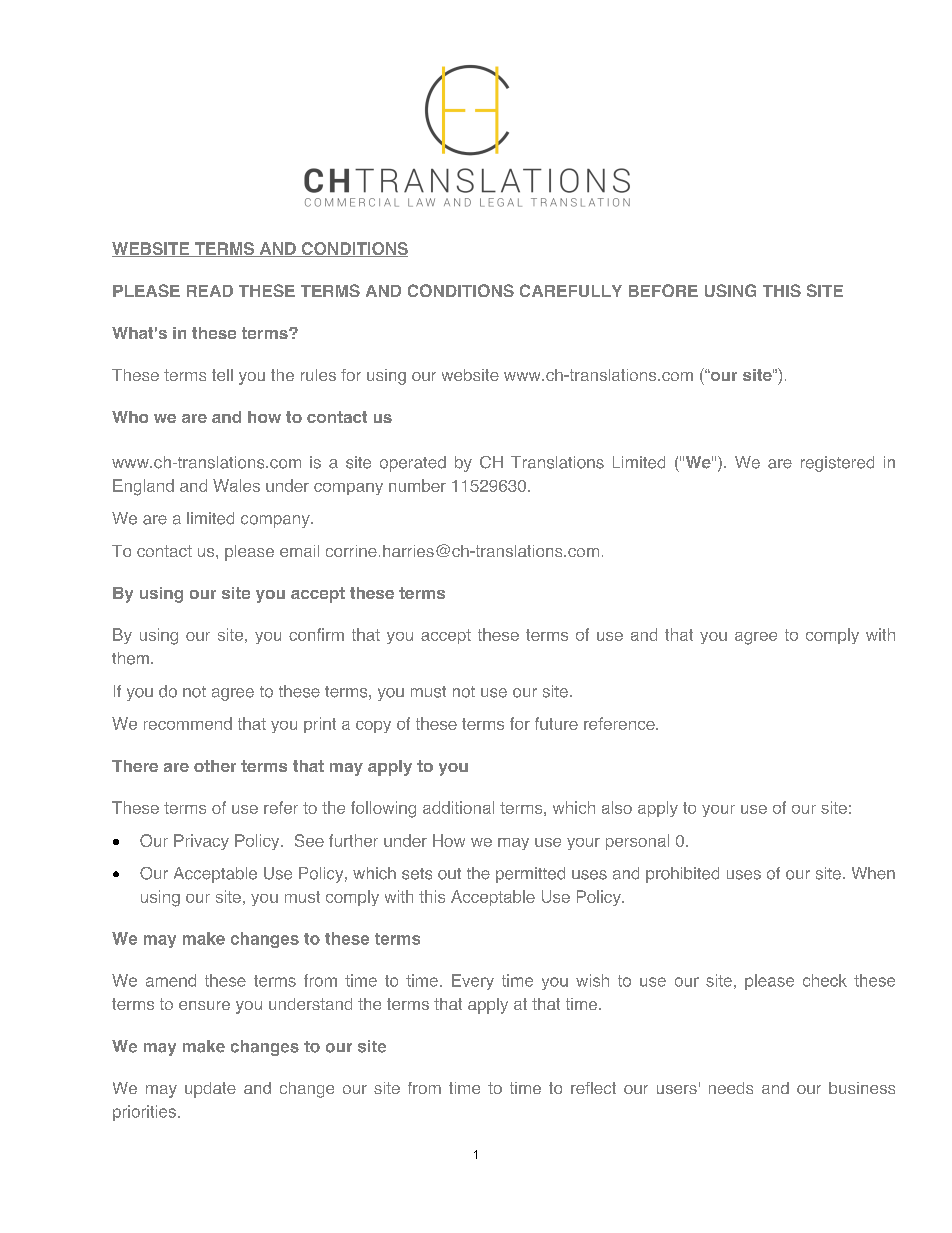  What do you see at coordinates (571, 290) in the document?
I see `CAREFULLY` at bounding box center [571, 290].
